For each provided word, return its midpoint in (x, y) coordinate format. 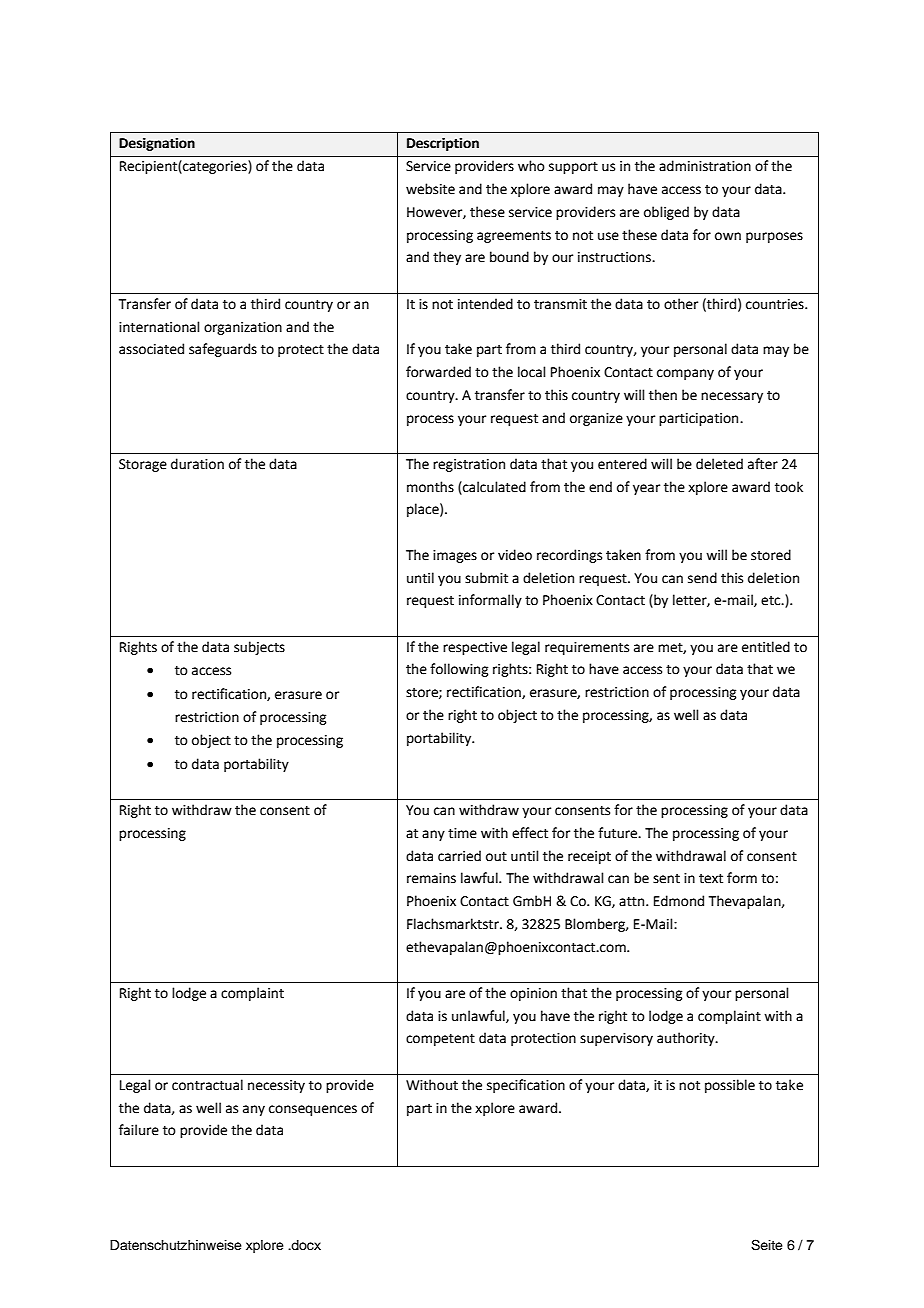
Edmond (679, 901)
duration (197, 464)
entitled (766, 647)
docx (305, 1245)
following (459, 670)
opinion (533, 994)
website (430, 189)
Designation (157, 144)
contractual (207, 1085)
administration (705, 166)
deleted (719, 464)
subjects (259, 648)
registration (469, 465)
